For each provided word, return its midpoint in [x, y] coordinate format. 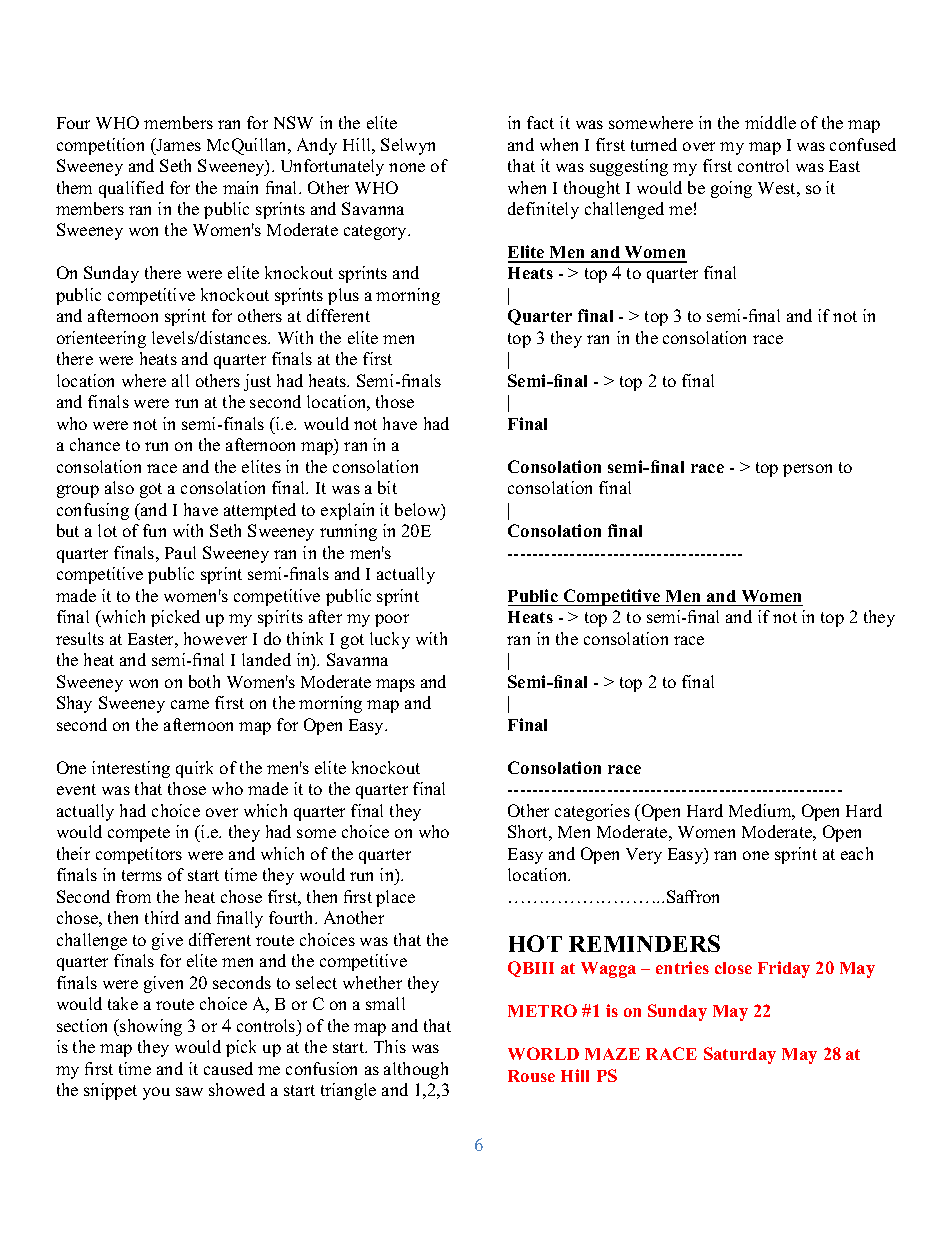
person [807, 470]
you [156, 1093]
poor [392, 620]
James [177, 144]
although [416, 1070]
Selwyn [408, 146]
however [215, 638]
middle [770, 122]
